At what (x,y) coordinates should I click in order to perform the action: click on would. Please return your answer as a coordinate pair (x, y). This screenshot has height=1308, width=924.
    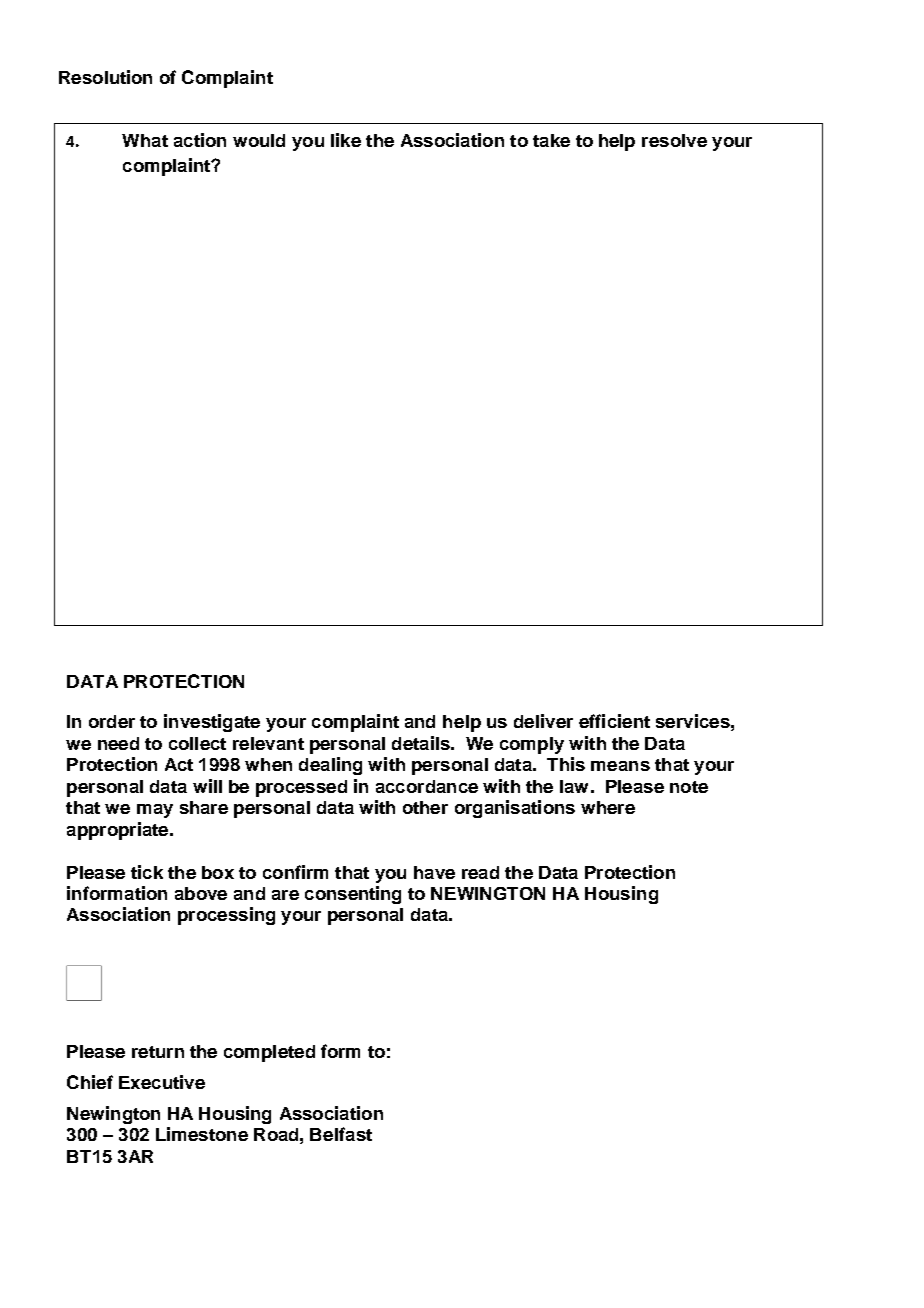
    Looking at the image, I should click on (259, 140).
